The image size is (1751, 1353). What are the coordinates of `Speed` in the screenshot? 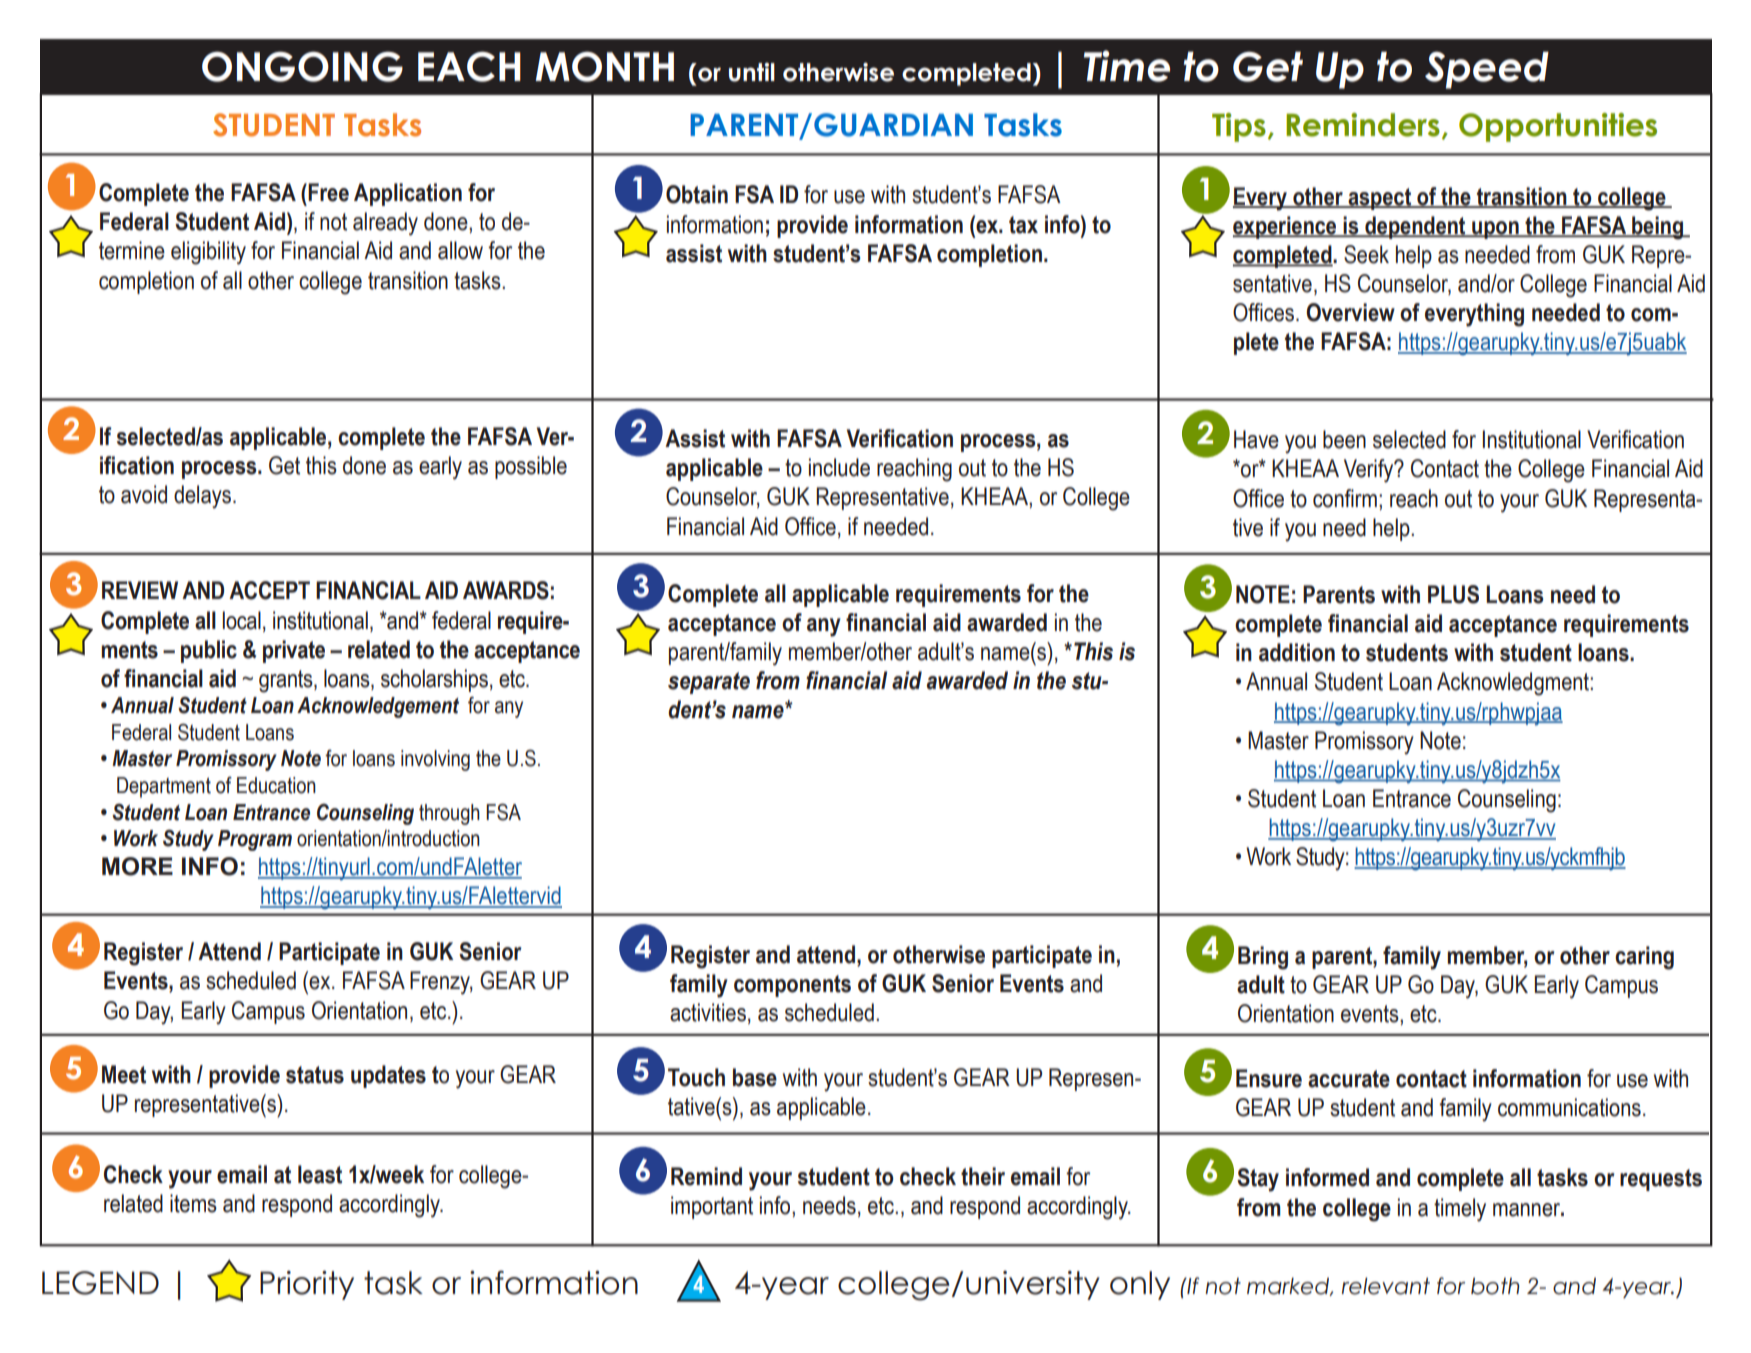 It's located at (1487, 70).
